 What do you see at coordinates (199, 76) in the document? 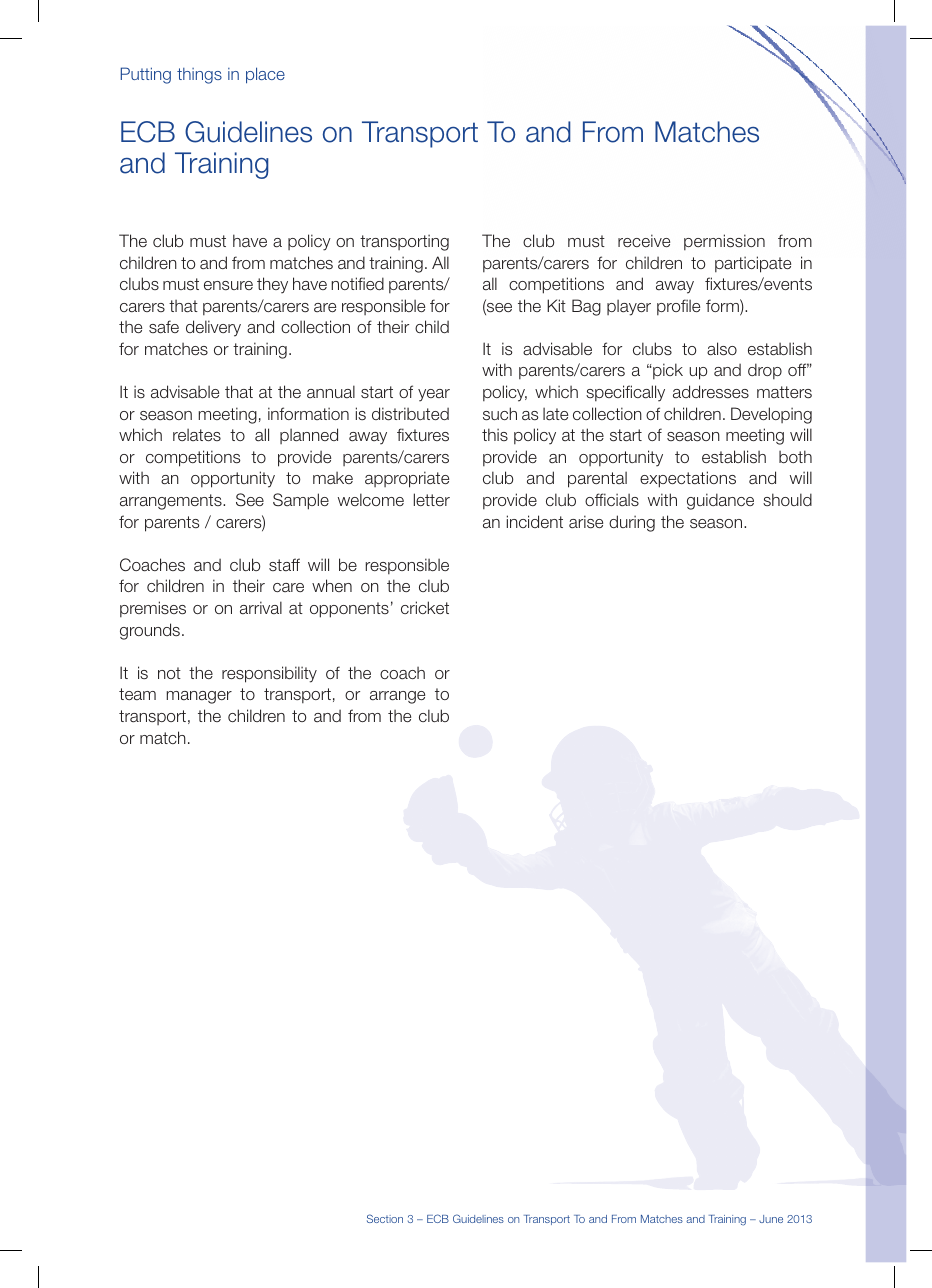
I see `things` at bounding box center [199, 76].
